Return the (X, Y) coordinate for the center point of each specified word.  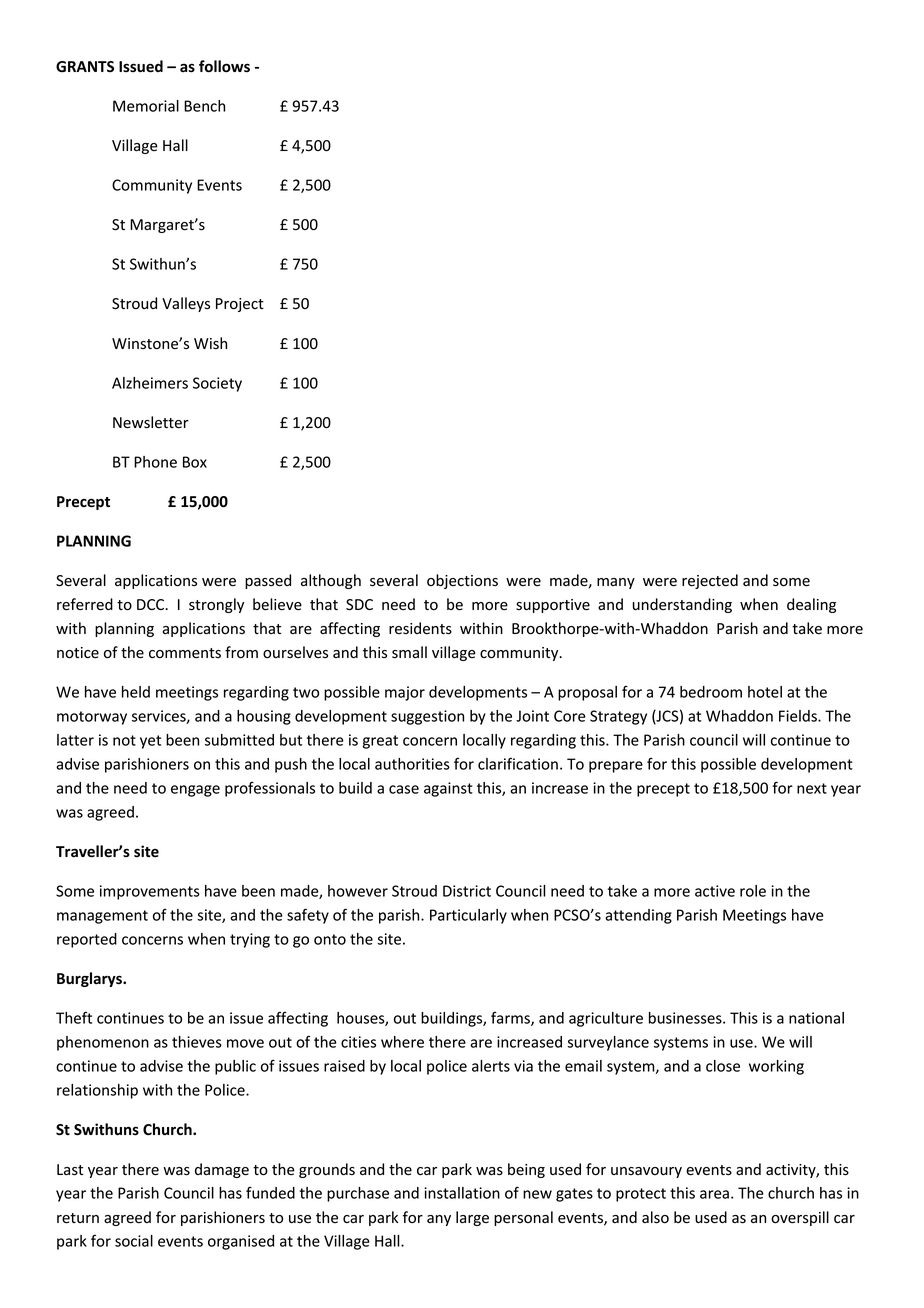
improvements (150, 892)
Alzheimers (150, 383)
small (409, 652)
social (134, 1241)
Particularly (468, 916)
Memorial (146, 106)
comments (185, 653)
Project (240, 305)
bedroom (711, 692)
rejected (710, 581)
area (714, 1194)
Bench (204, 106)
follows (224, 66)
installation (462, 1193)
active (715, 891)
